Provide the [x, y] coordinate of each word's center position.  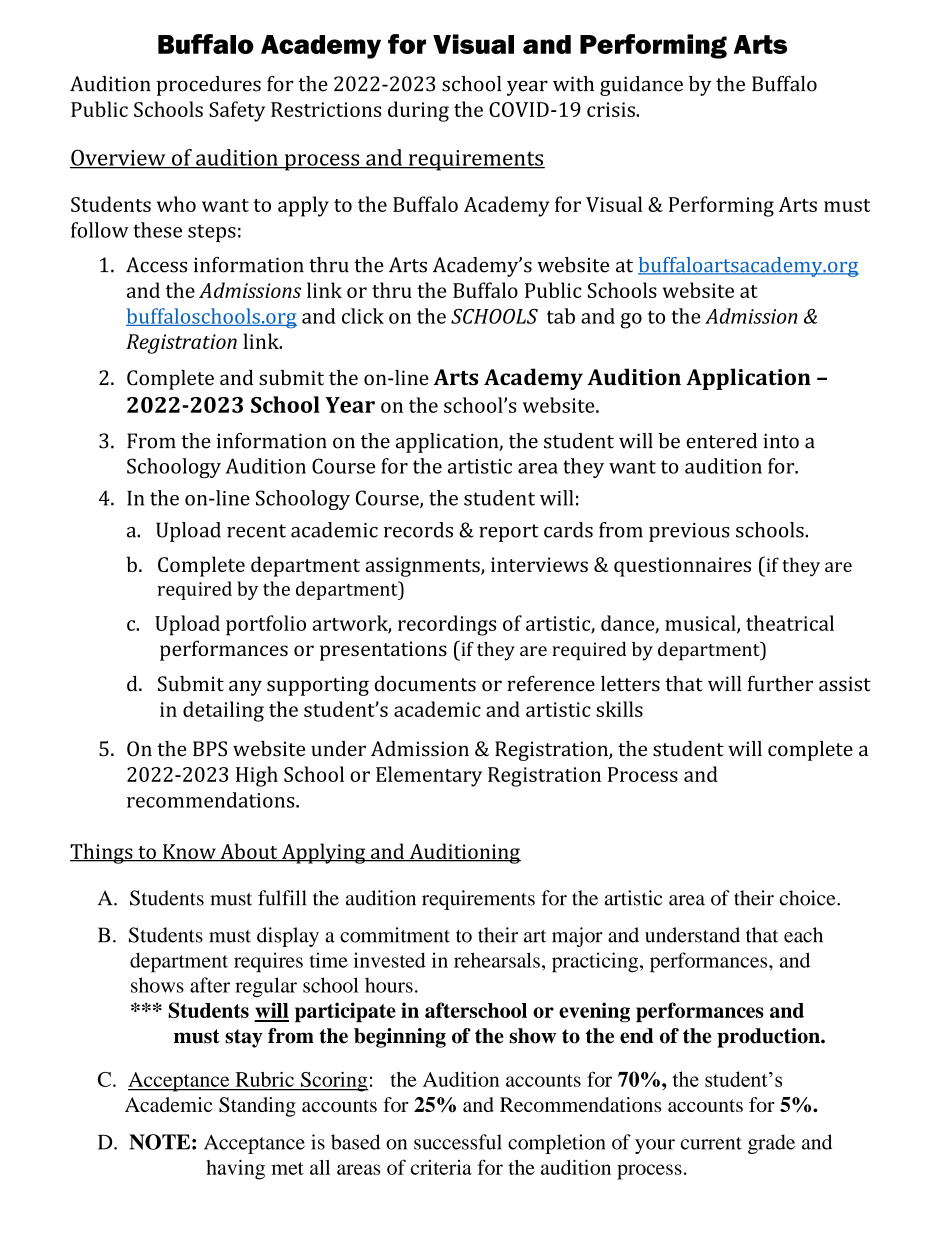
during [418, 111]
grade [771, 1144]
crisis [612, 109]
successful [458, 1142]
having [235, 1169]
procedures [209, 86]
